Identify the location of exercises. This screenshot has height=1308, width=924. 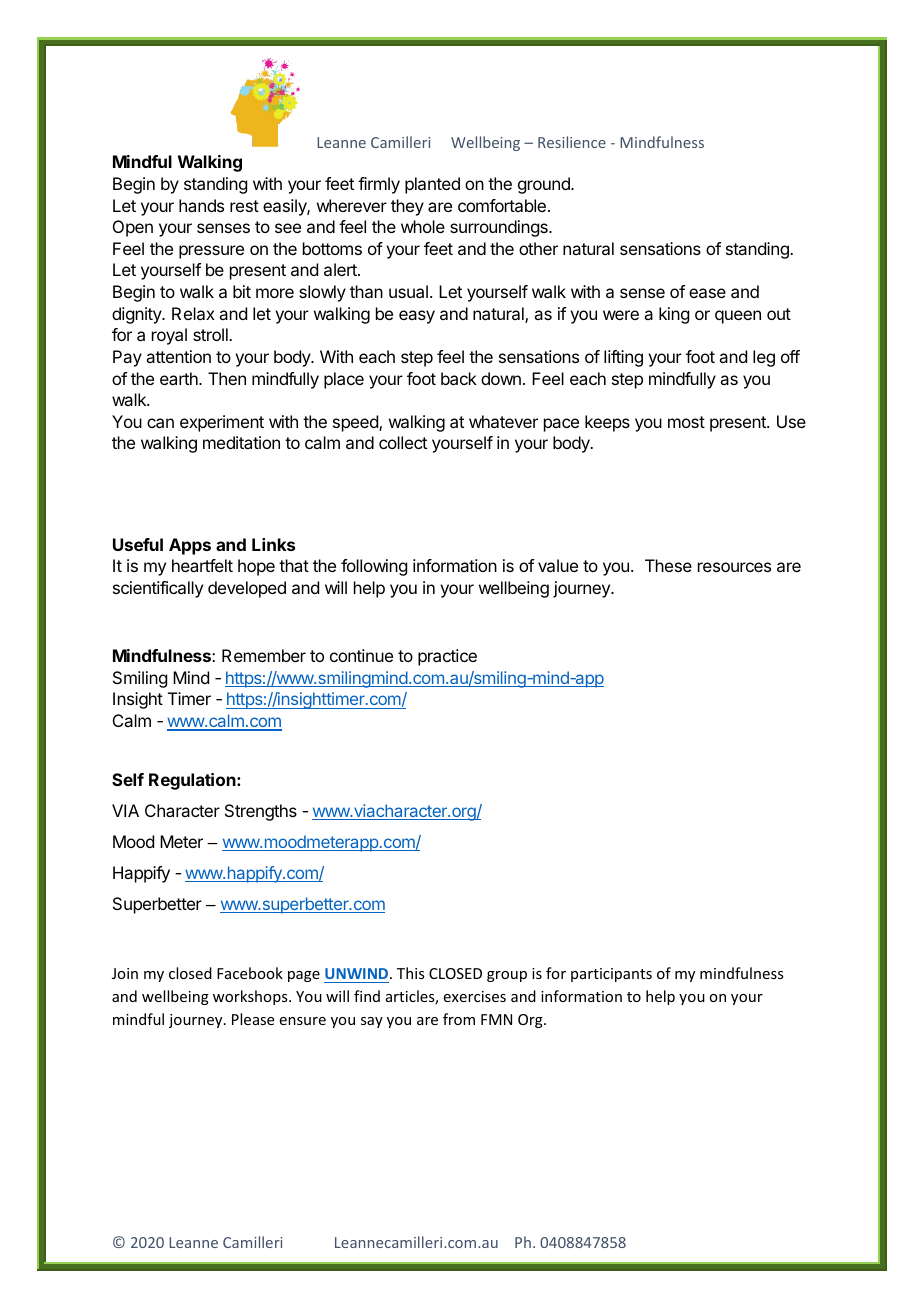
(475, 996).
